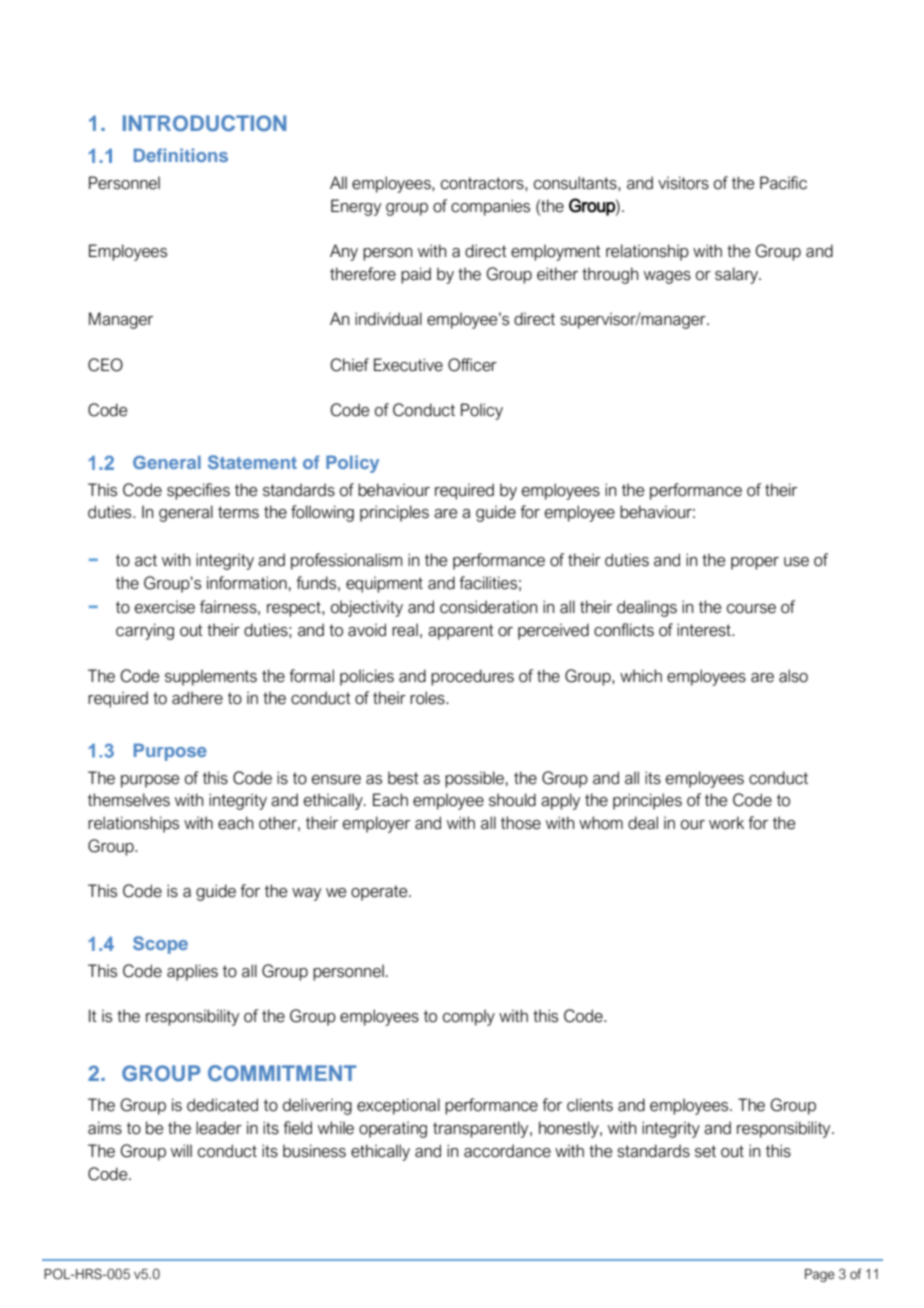  What do you see at coordinates (490, 207) in the image?
I see `companies` at bounding box center [490, 207].
